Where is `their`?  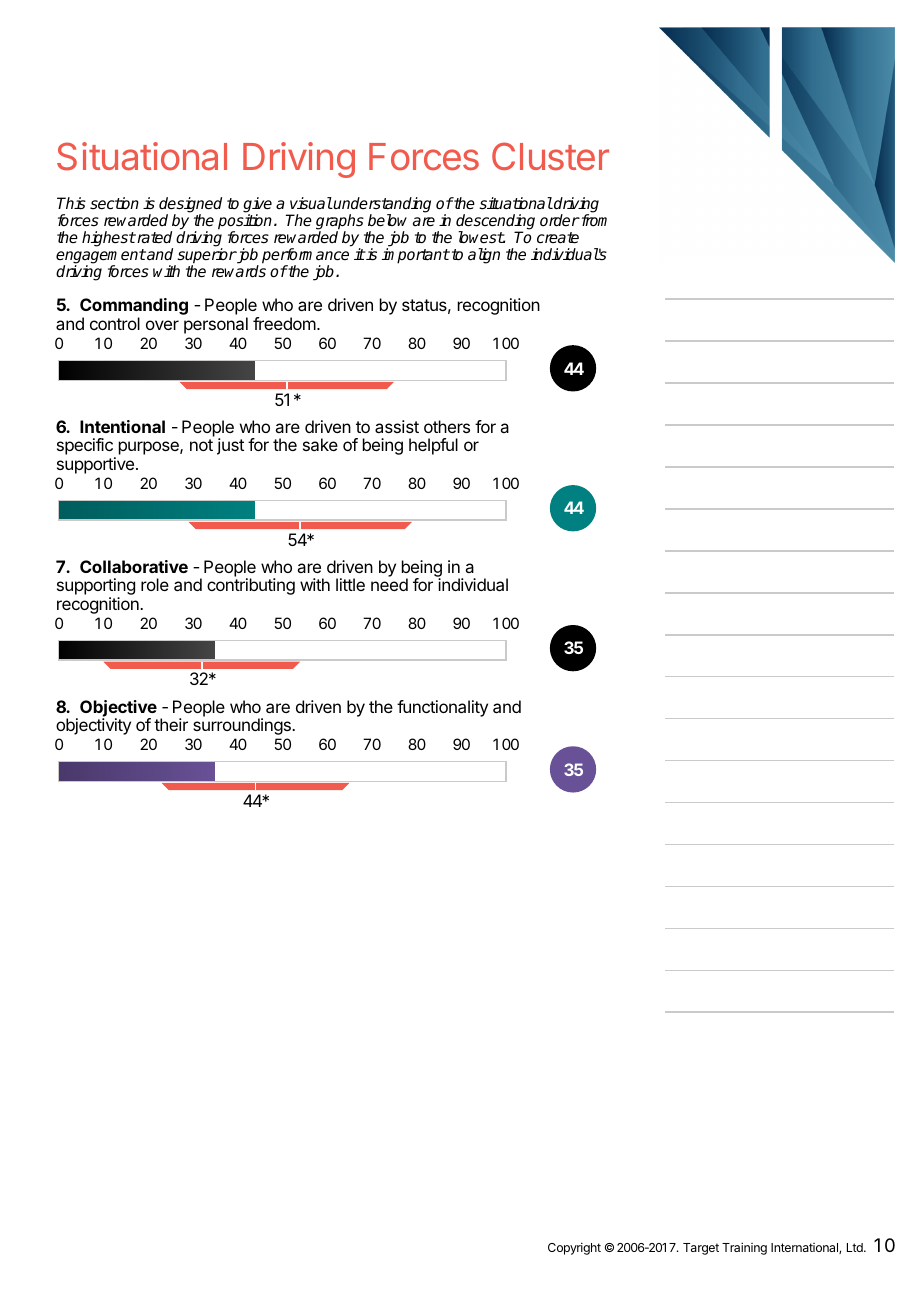 their is located at coordinates (171, 724).
